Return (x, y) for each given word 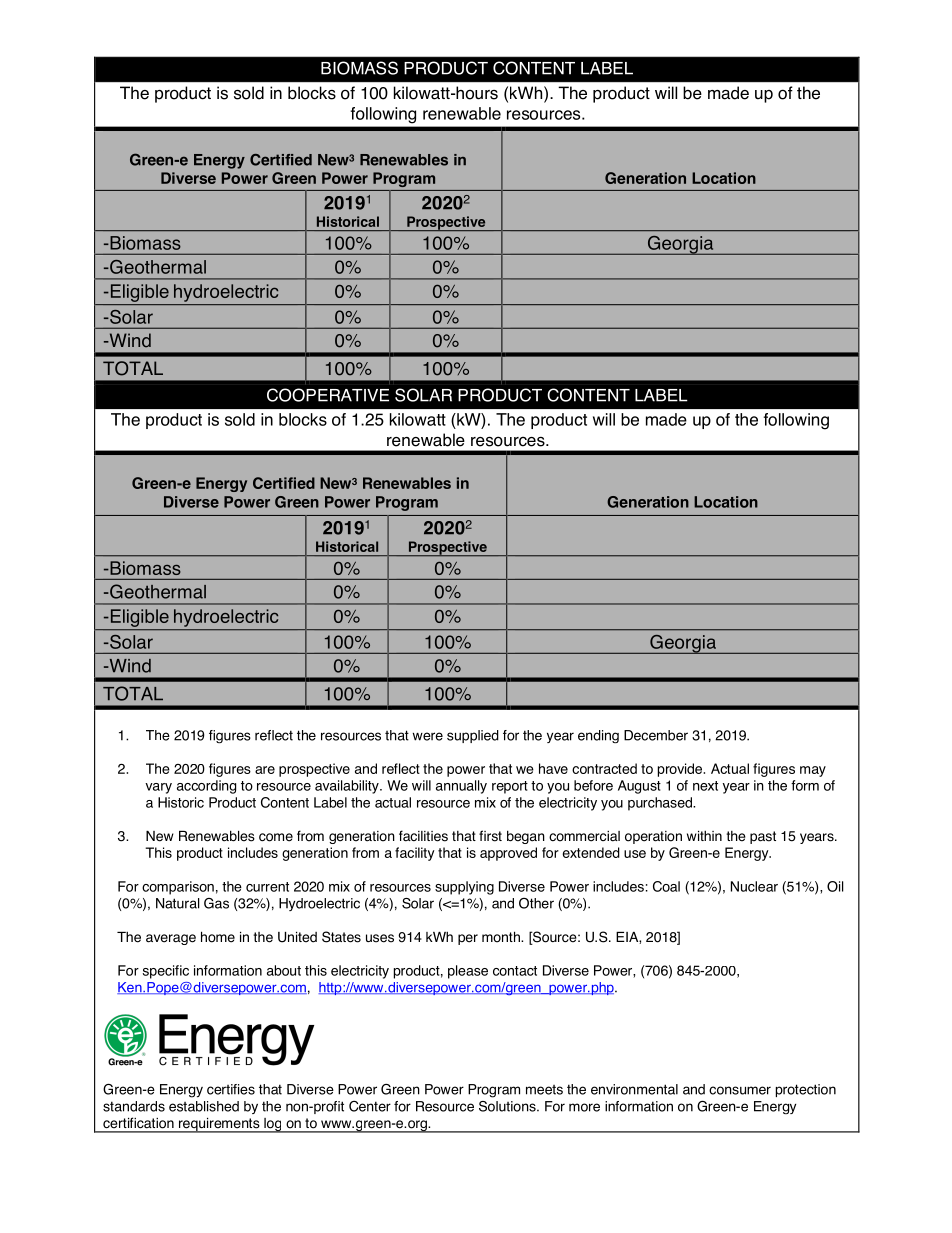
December (656, 735)
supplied (473, 736)
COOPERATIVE (328, 395)
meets (544, 1090)
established (204, 1106)
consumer (740, 1090)
